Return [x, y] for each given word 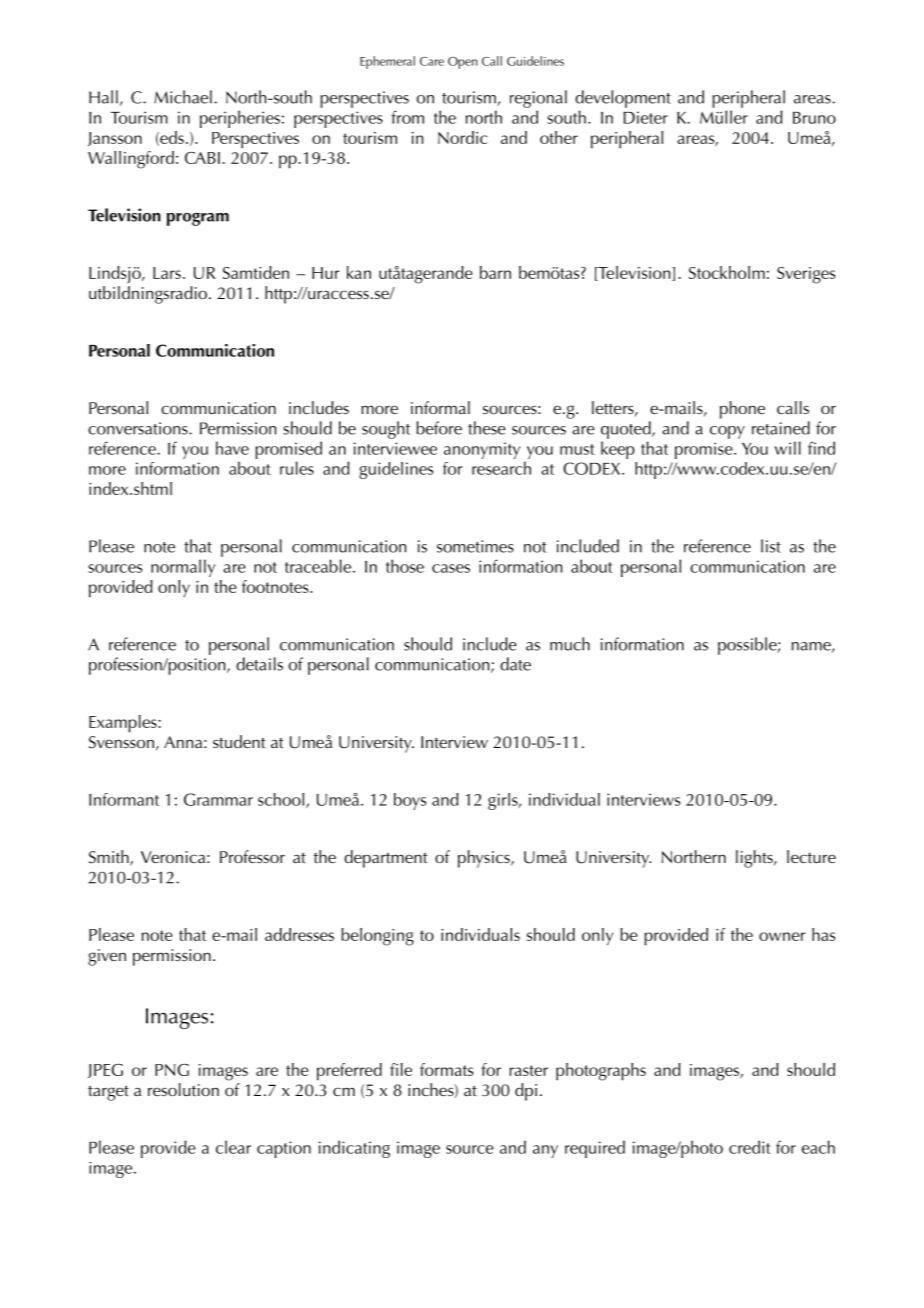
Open [463, 63]
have [232, 448]
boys [410, 801]
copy [727, 432]
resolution [183, 1089]
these [487, 428]
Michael [183, 97]
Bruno [814, 118]
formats [446, 1069]
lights [755, 859]
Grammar [218, 799]
